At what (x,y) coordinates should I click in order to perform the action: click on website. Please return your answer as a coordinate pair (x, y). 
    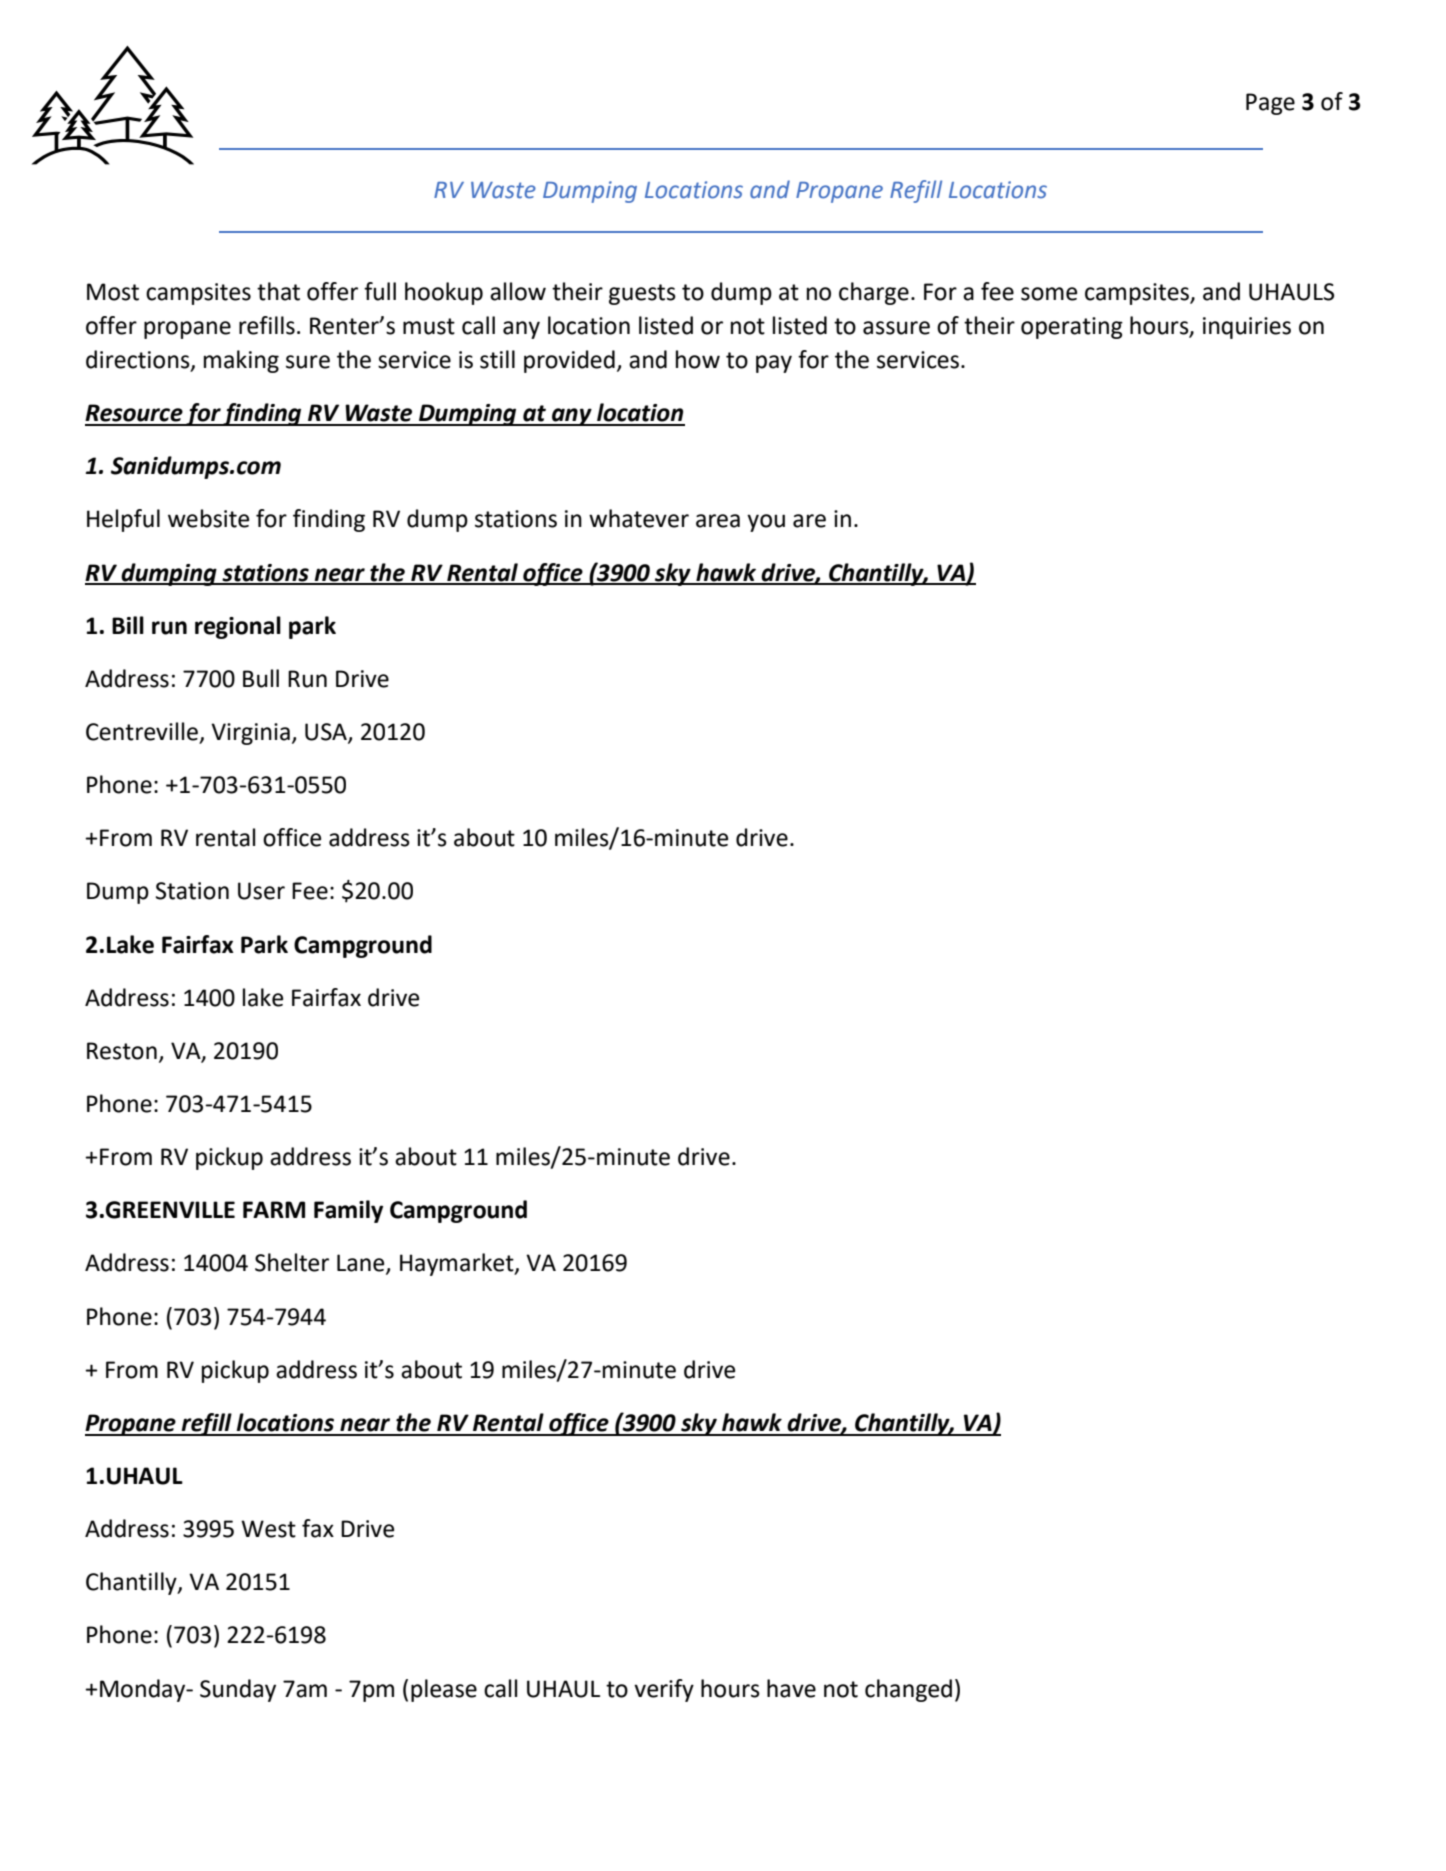
    Looking at the image, I should click on (208, 518).
